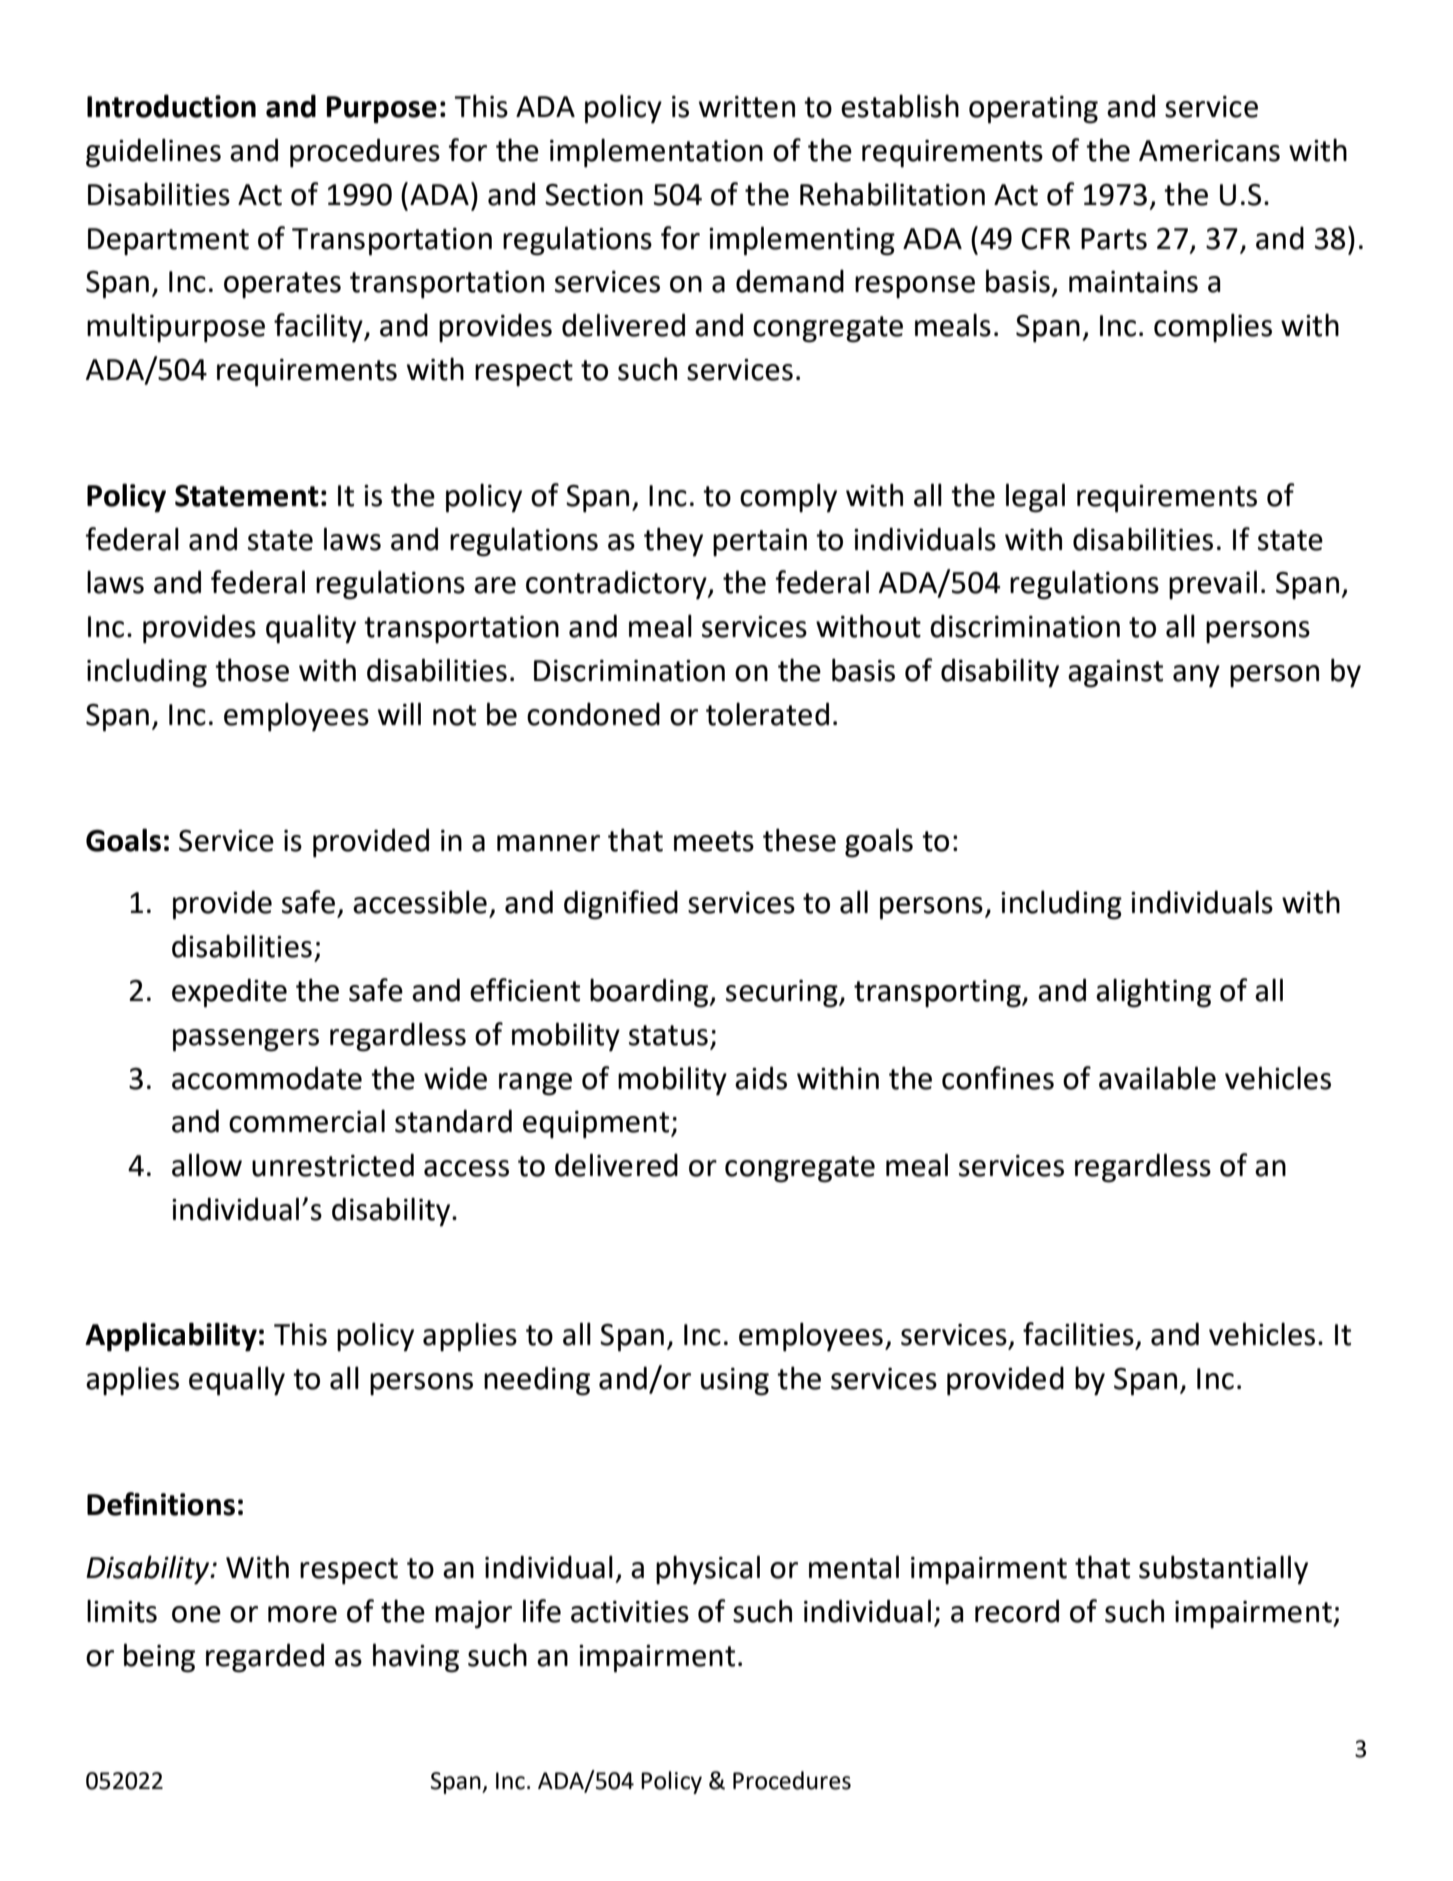  Describe the element at coordinates (302, 1614) in the image. I see `more` at that location.
